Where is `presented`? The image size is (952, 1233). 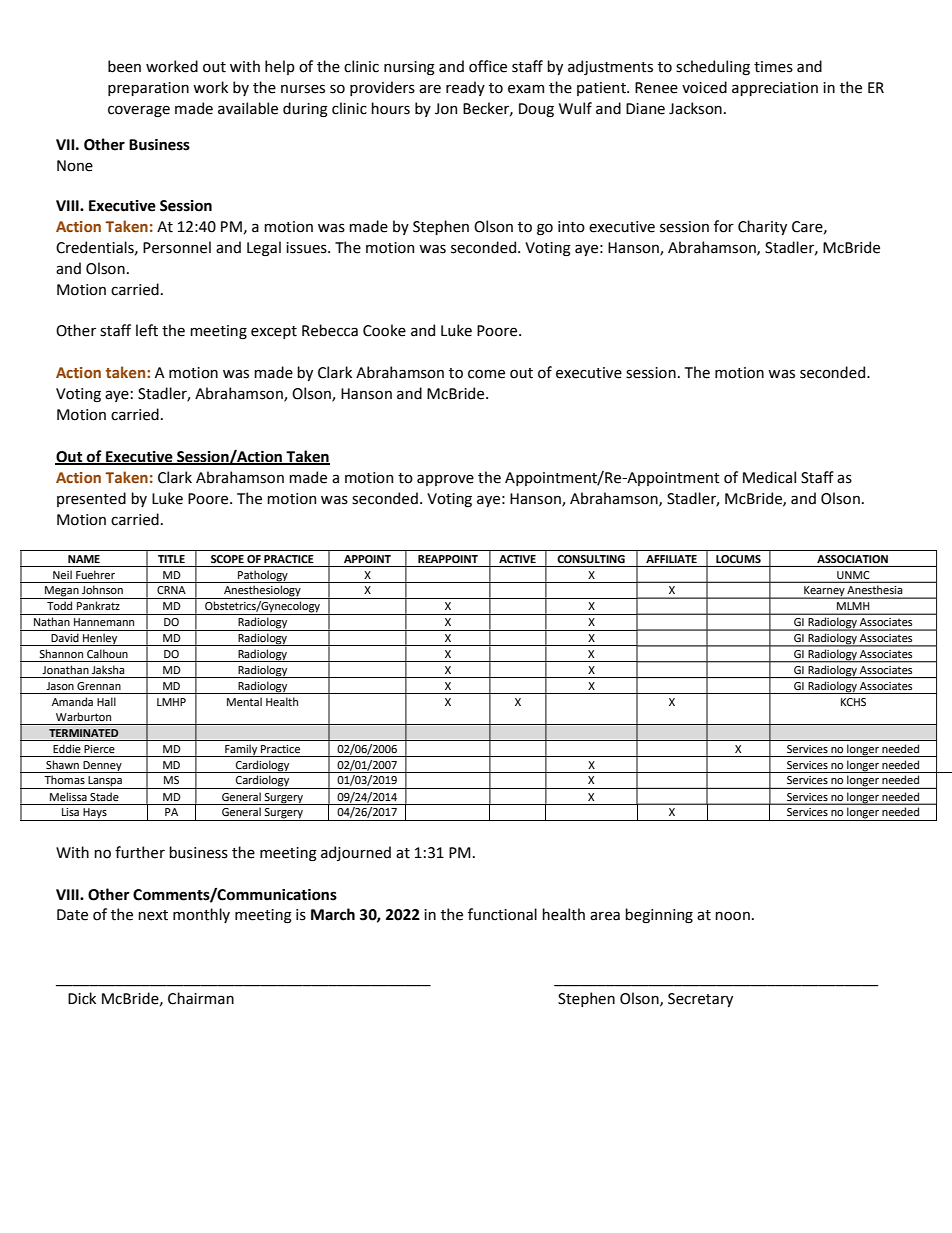
presented is located at coordinates (91, 499).
